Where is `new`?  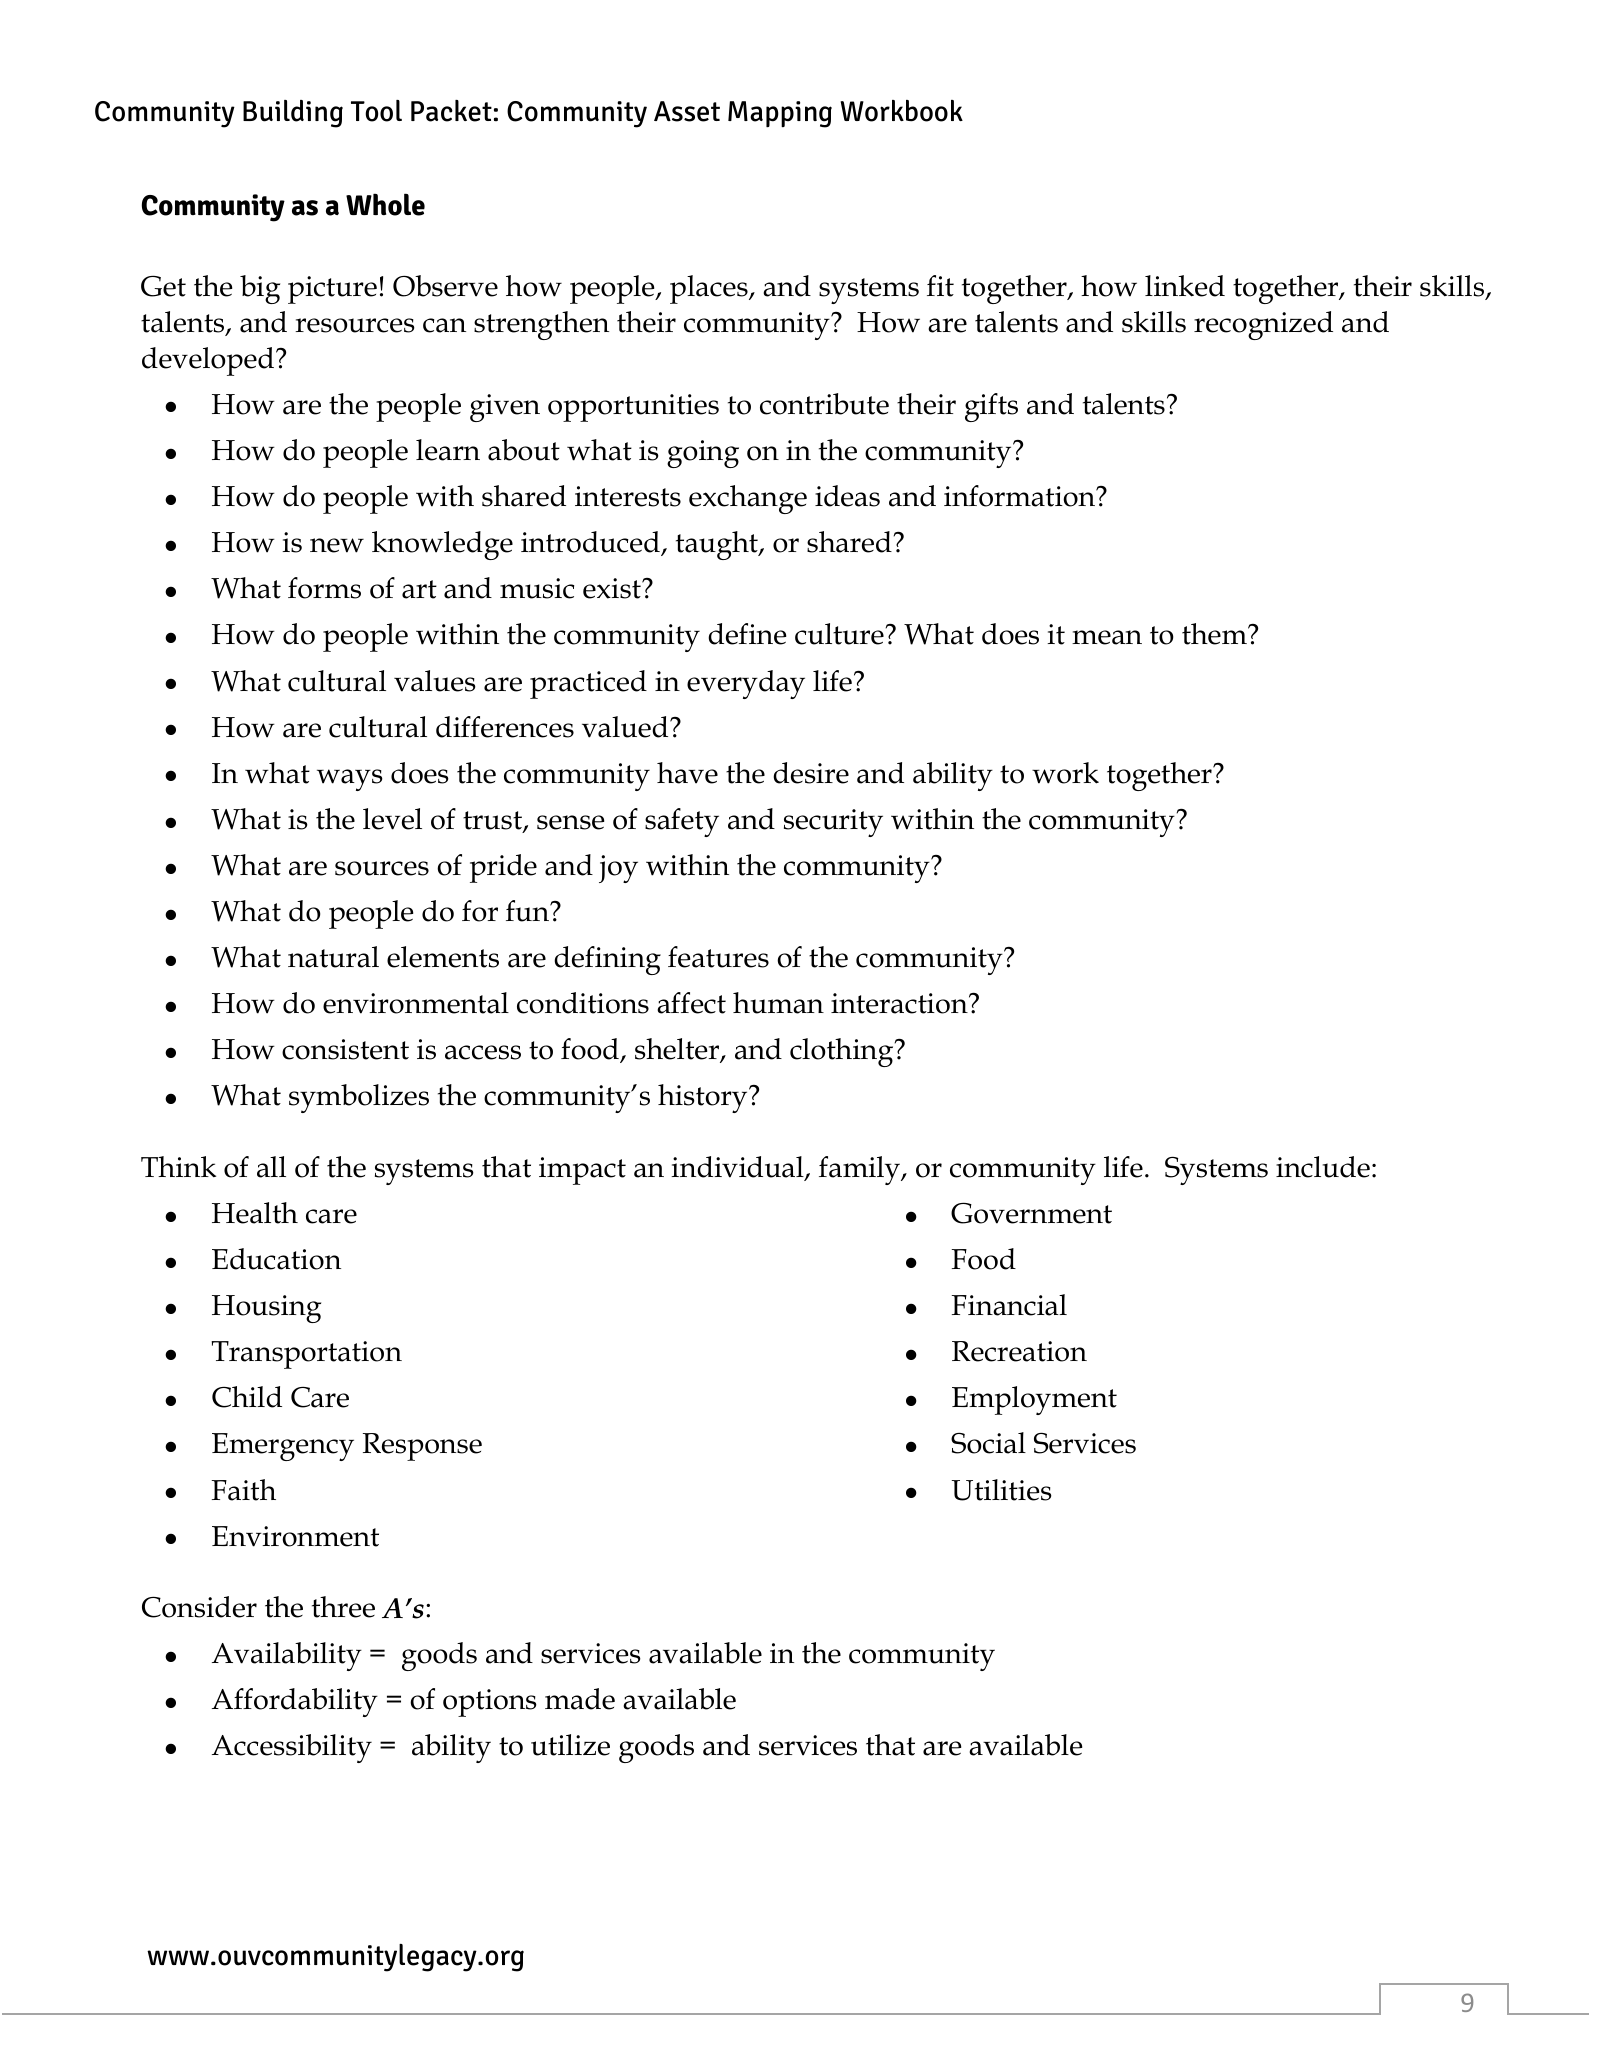 new is located at coordinates (337, 545).
